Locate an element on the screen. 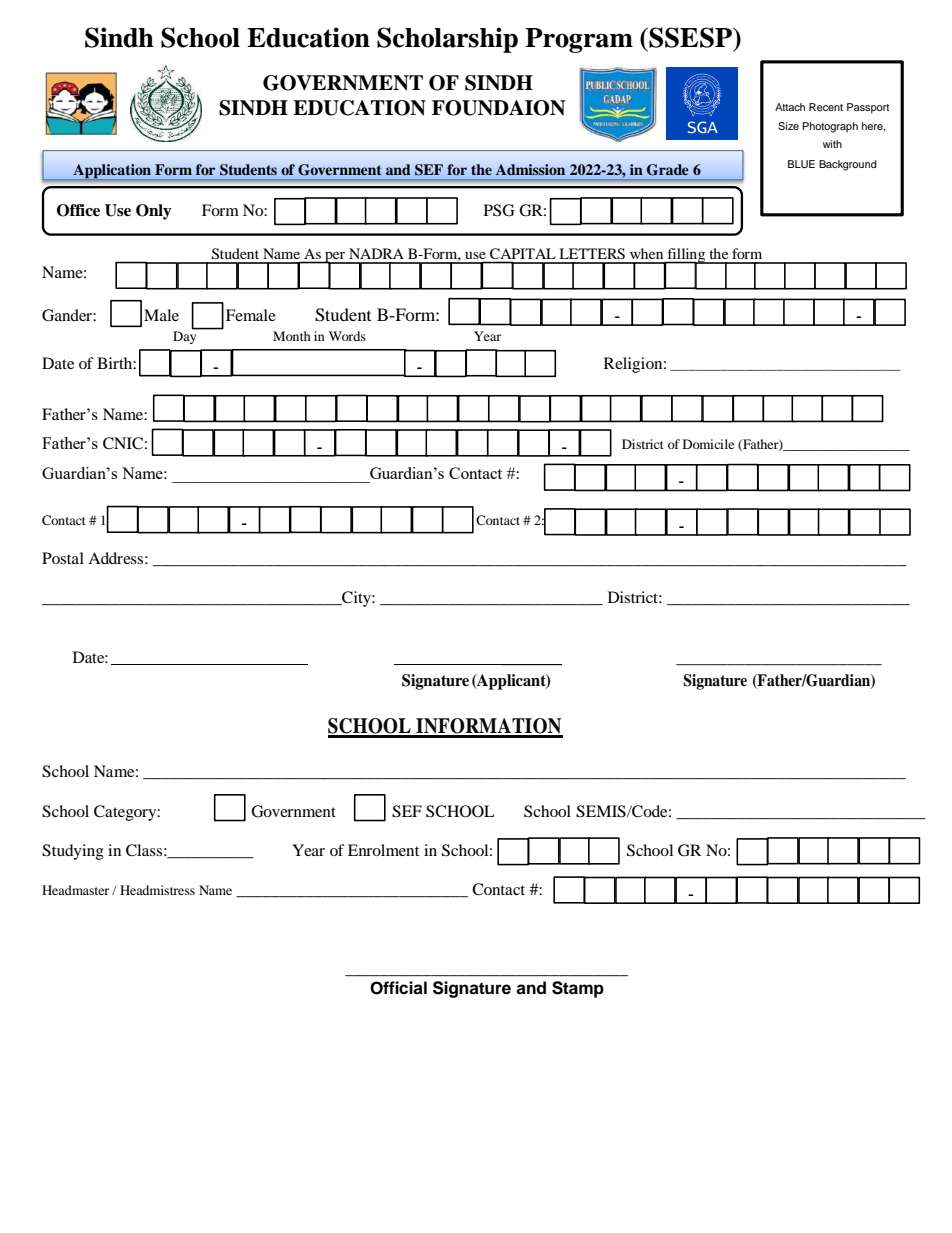  Attach is located at coordinates (790, 107).
